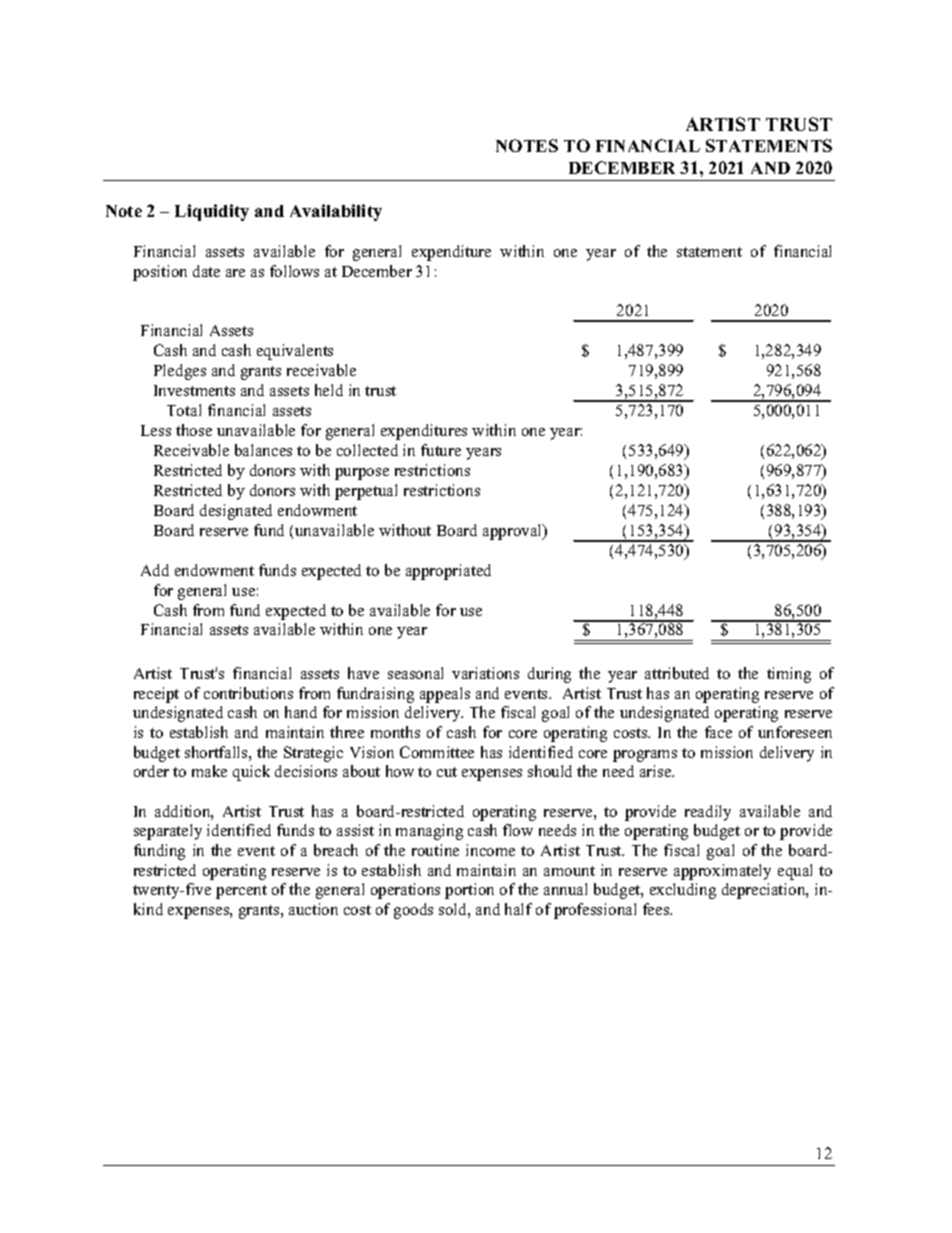  Describe the element at coordinates (469, 891) in the document. I see `portion` at that location.
